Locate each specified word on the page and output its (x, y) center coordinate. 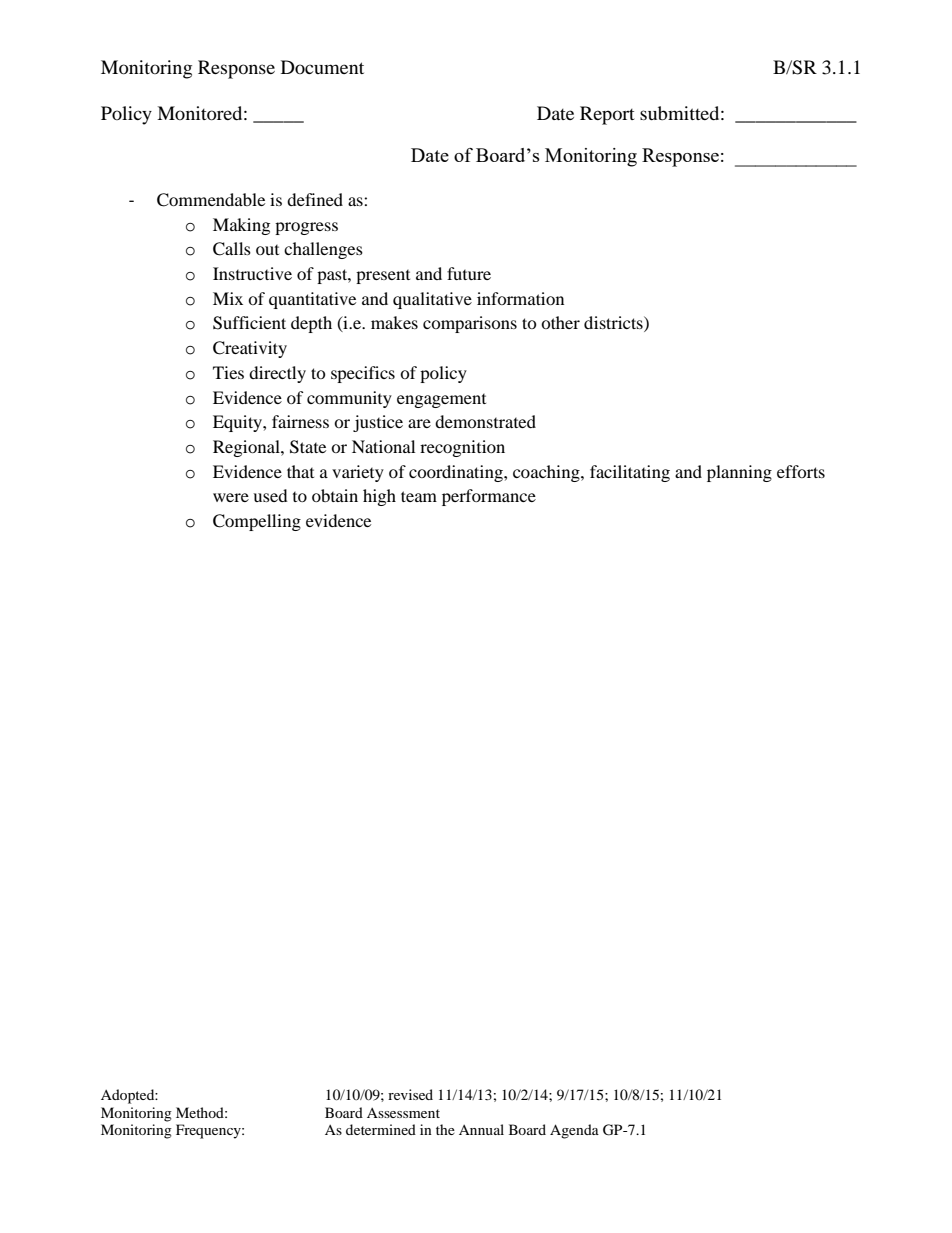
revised (410, 1094)
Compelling (257, 522)
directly (277, 374)
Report (607, 115)
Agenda (574, 1131)
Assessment (403, 1113)
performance (489, 497)
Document (322, 67)
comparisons (470, 324)
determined (381, 1129)
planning (739, 473)
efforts (801, 471)
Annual (481, 1129)
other (560, 322)
